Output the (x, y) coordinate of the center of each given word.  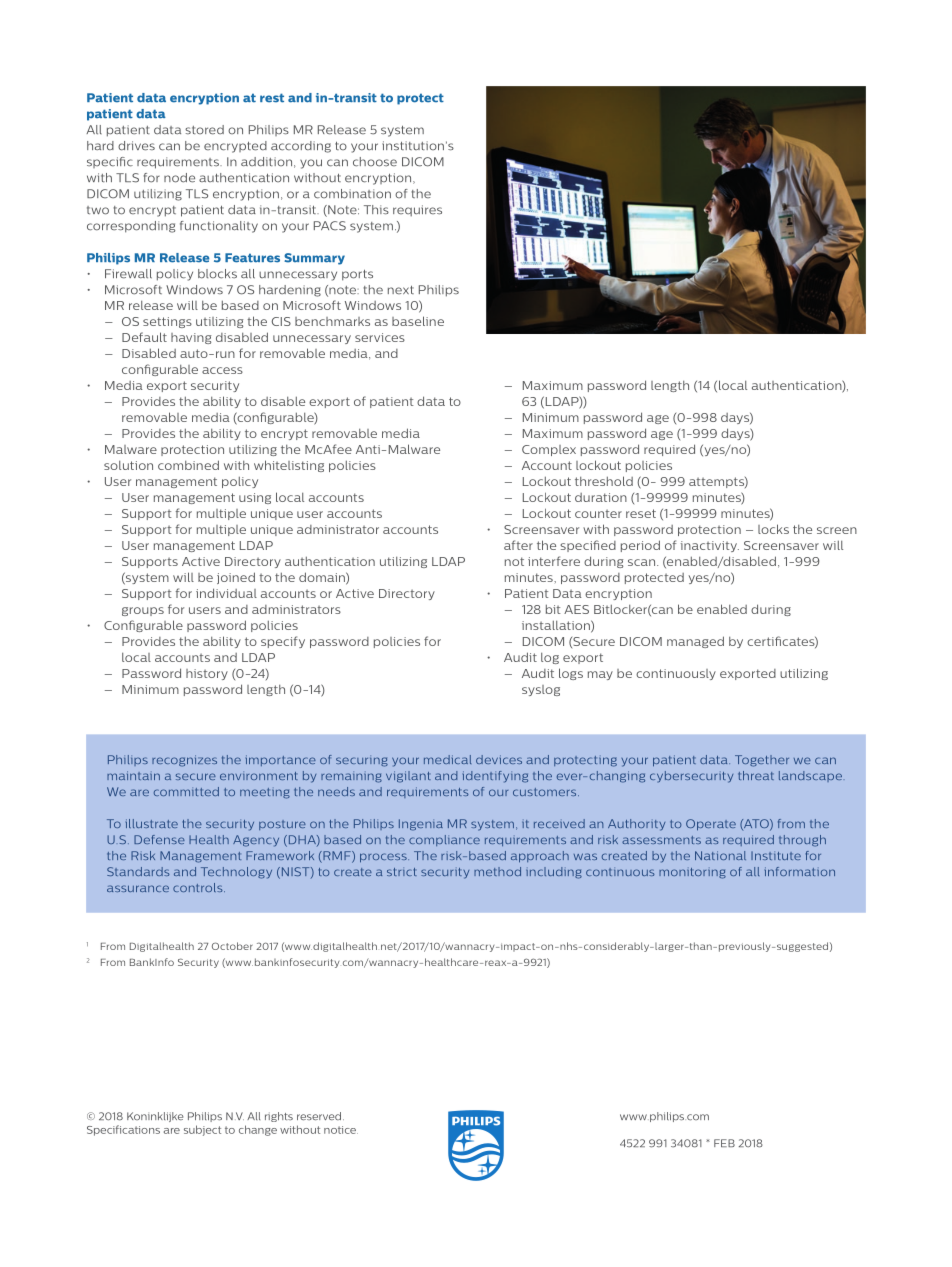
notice (341, 1130)
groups (143, 611)
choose (375, 162)
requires (417, 210)
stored (204, 130)
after (518, 545)
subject (202, 1130)
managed (695, 642)
